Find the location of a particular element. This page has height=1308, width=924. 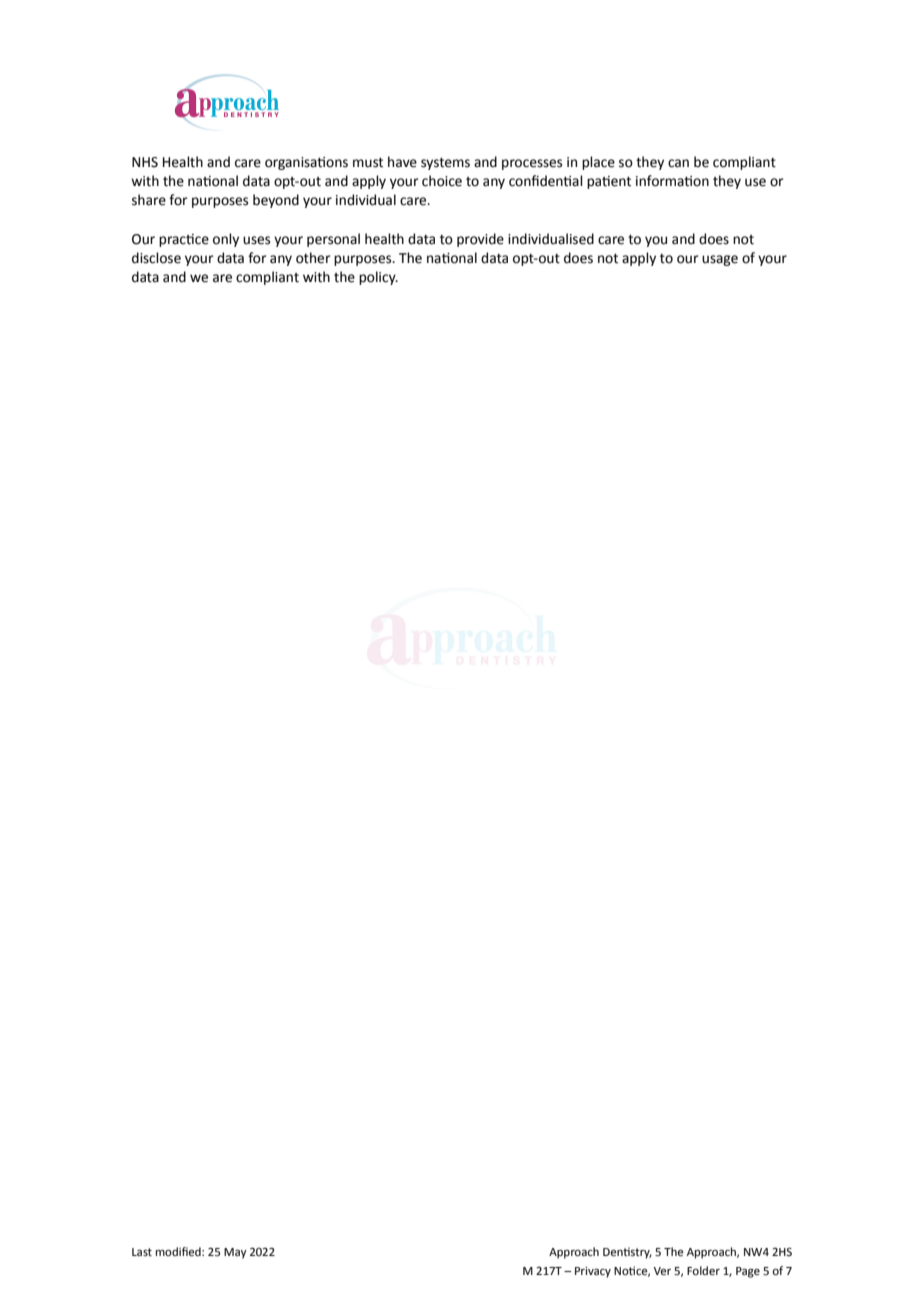

other is located at coordinates (313, 258).
